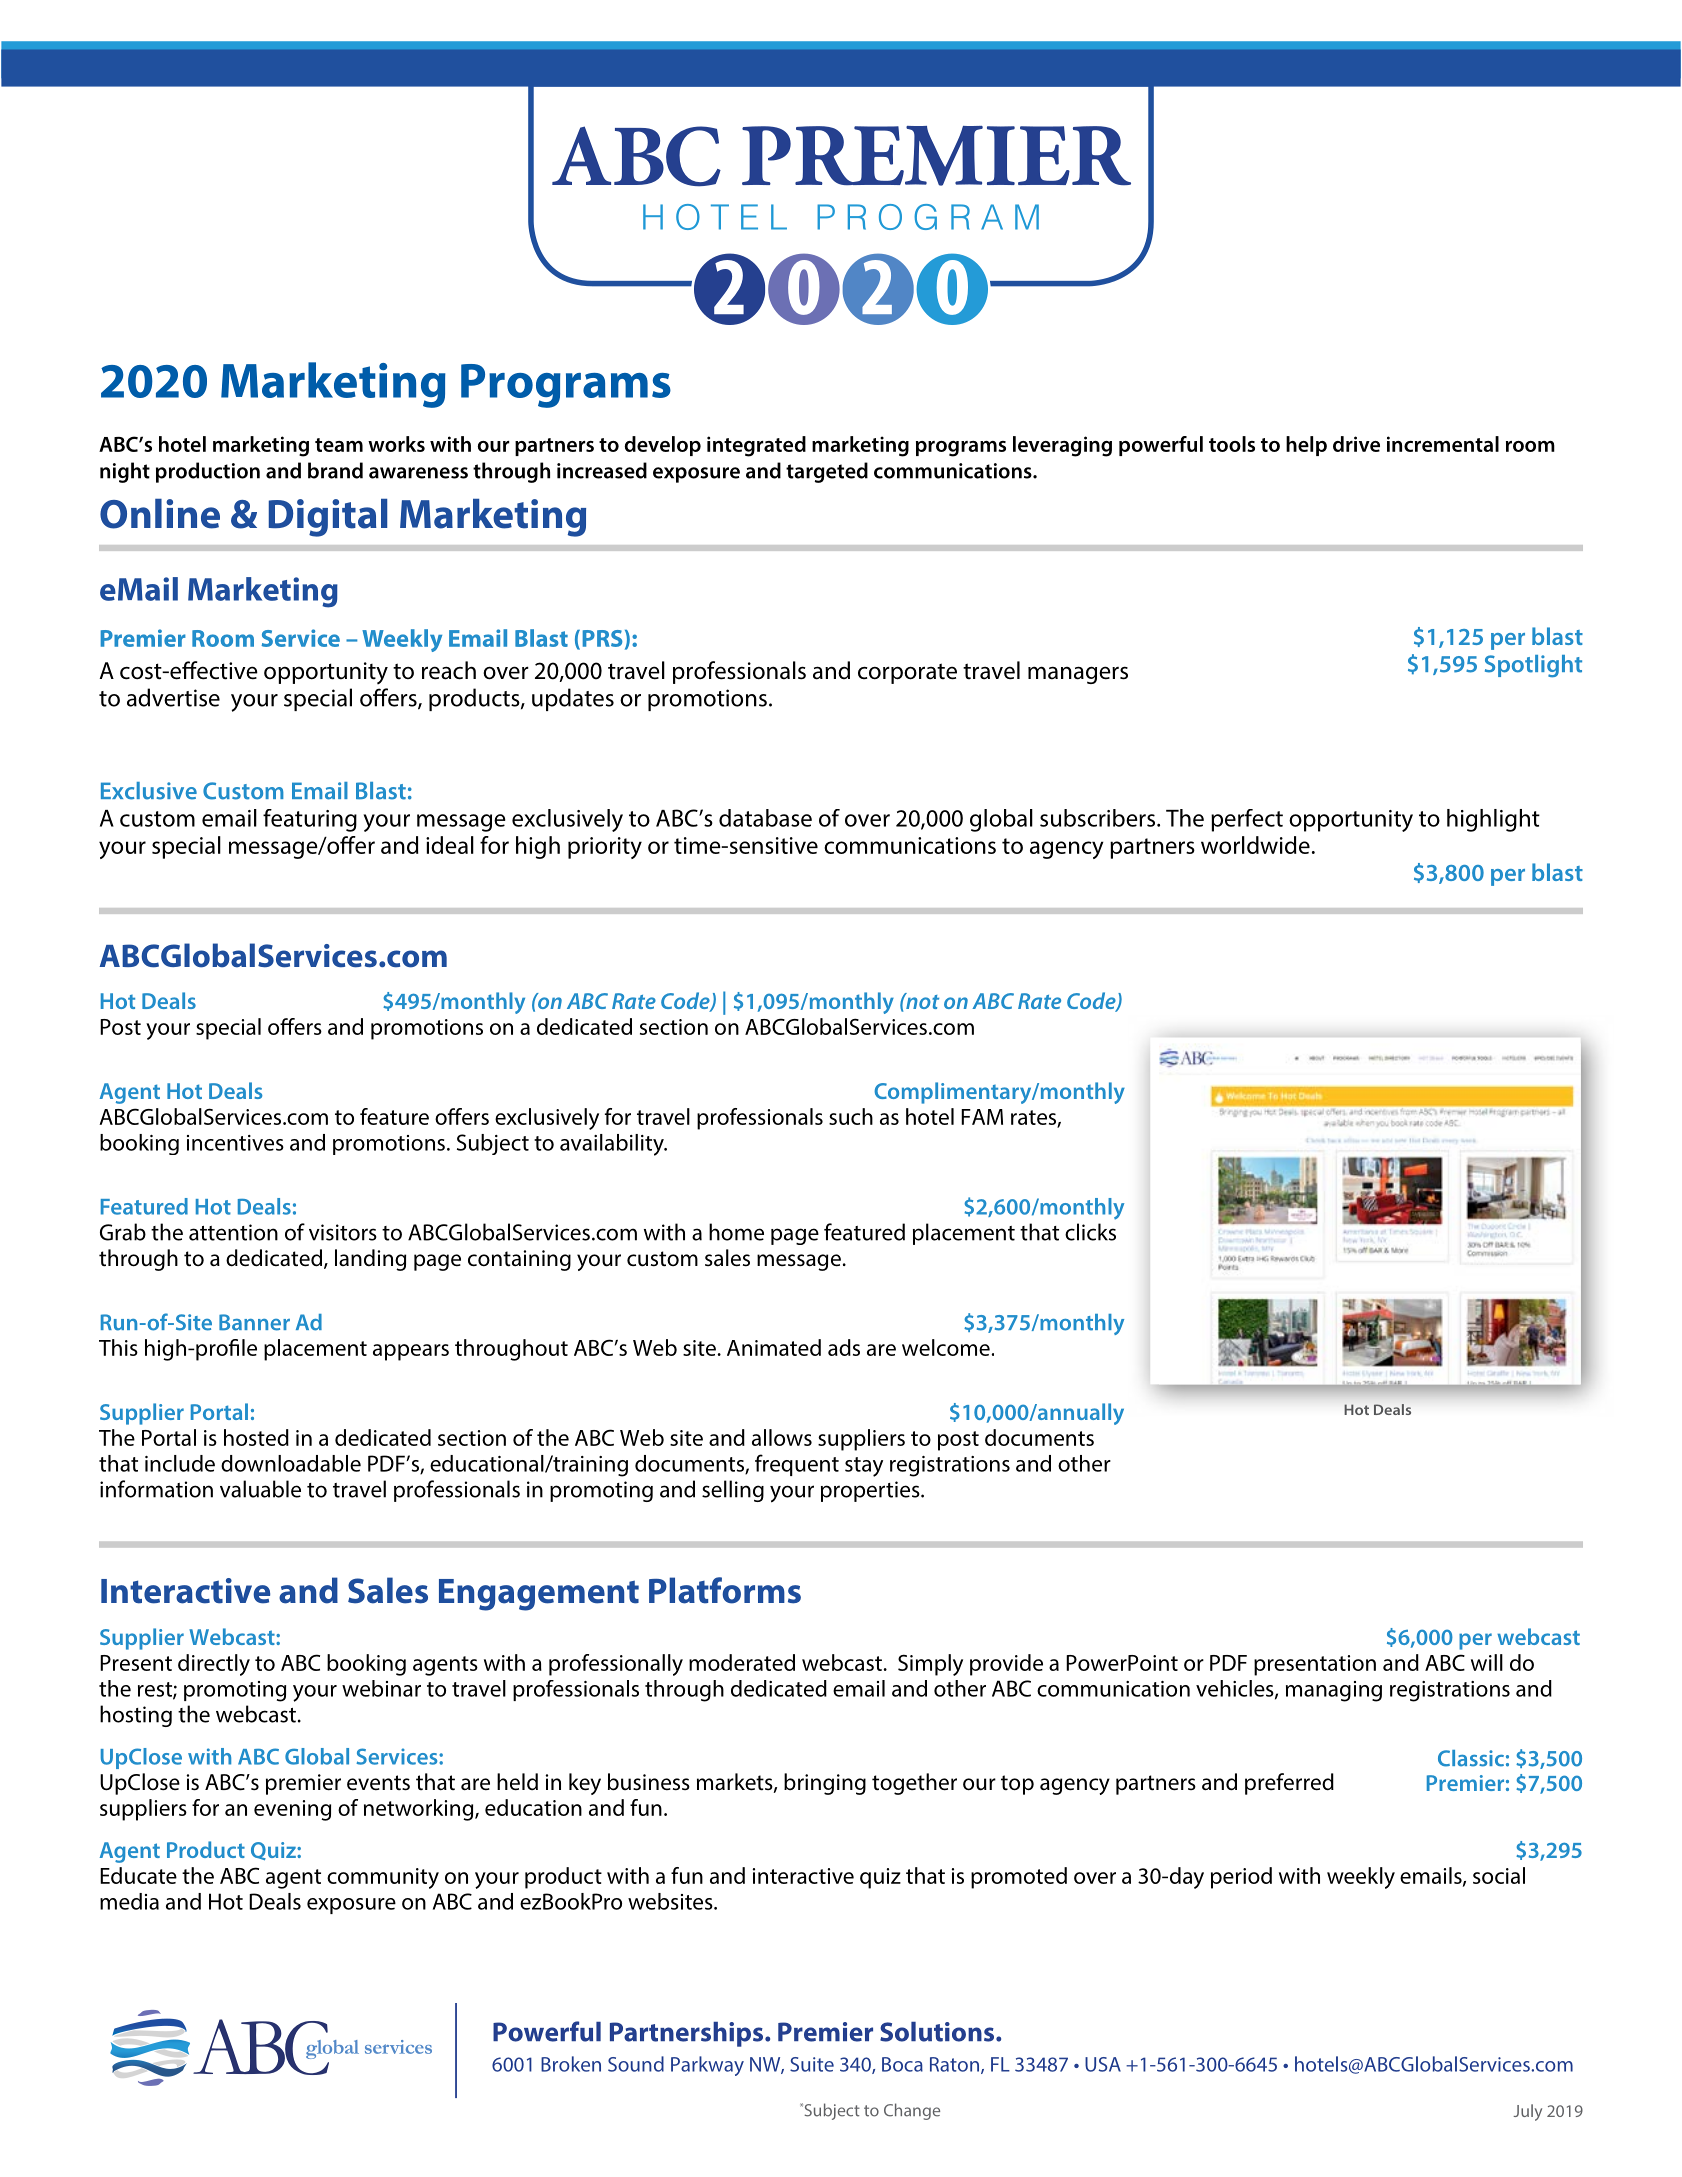 The height and width of the document is (2177, 1682). I want to click on clicks, so click(1090, 1232).
